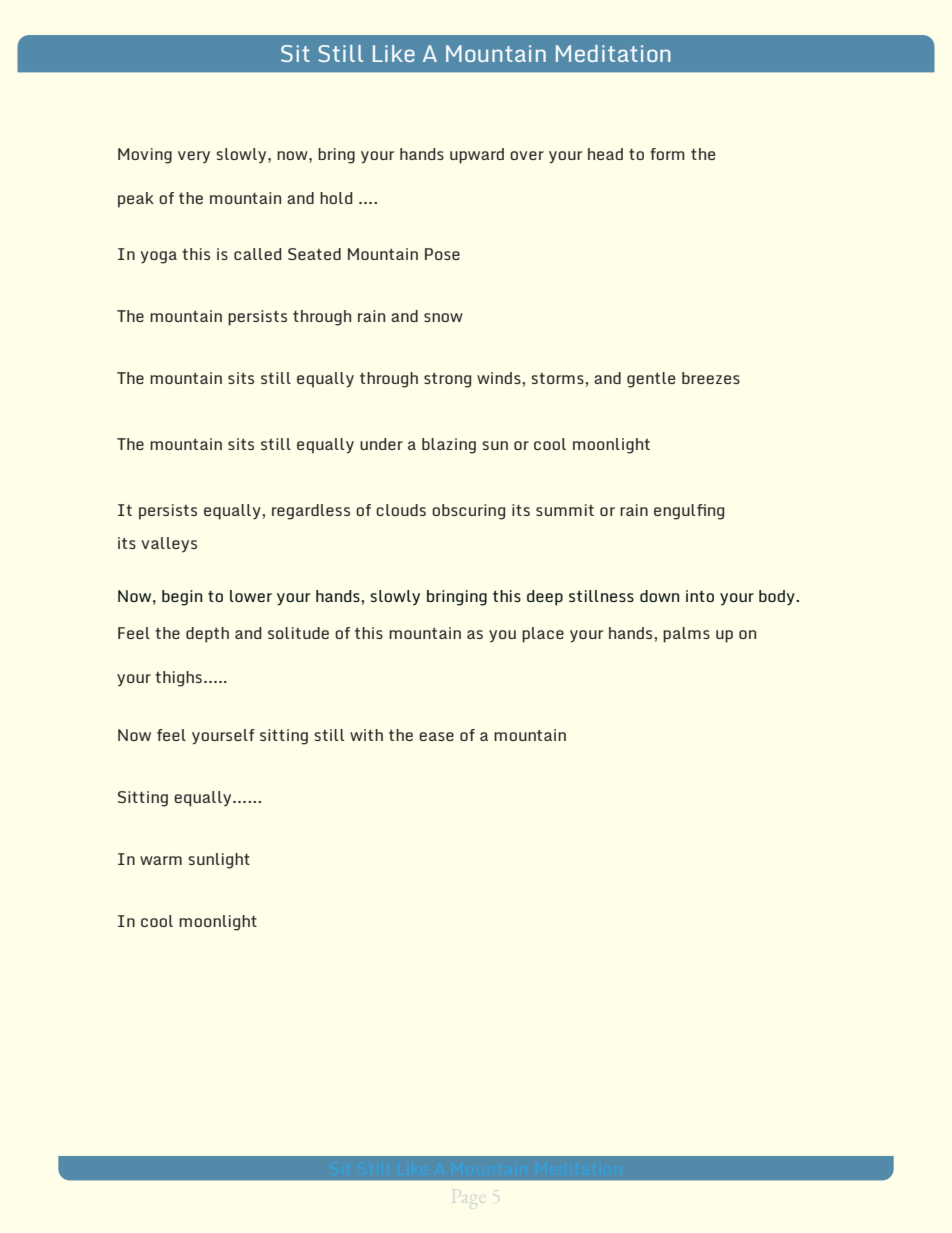 The image size is (952, 1233). Describe the element at coordinates (477, 156) in the screenshot. I see `upward` at that location.
